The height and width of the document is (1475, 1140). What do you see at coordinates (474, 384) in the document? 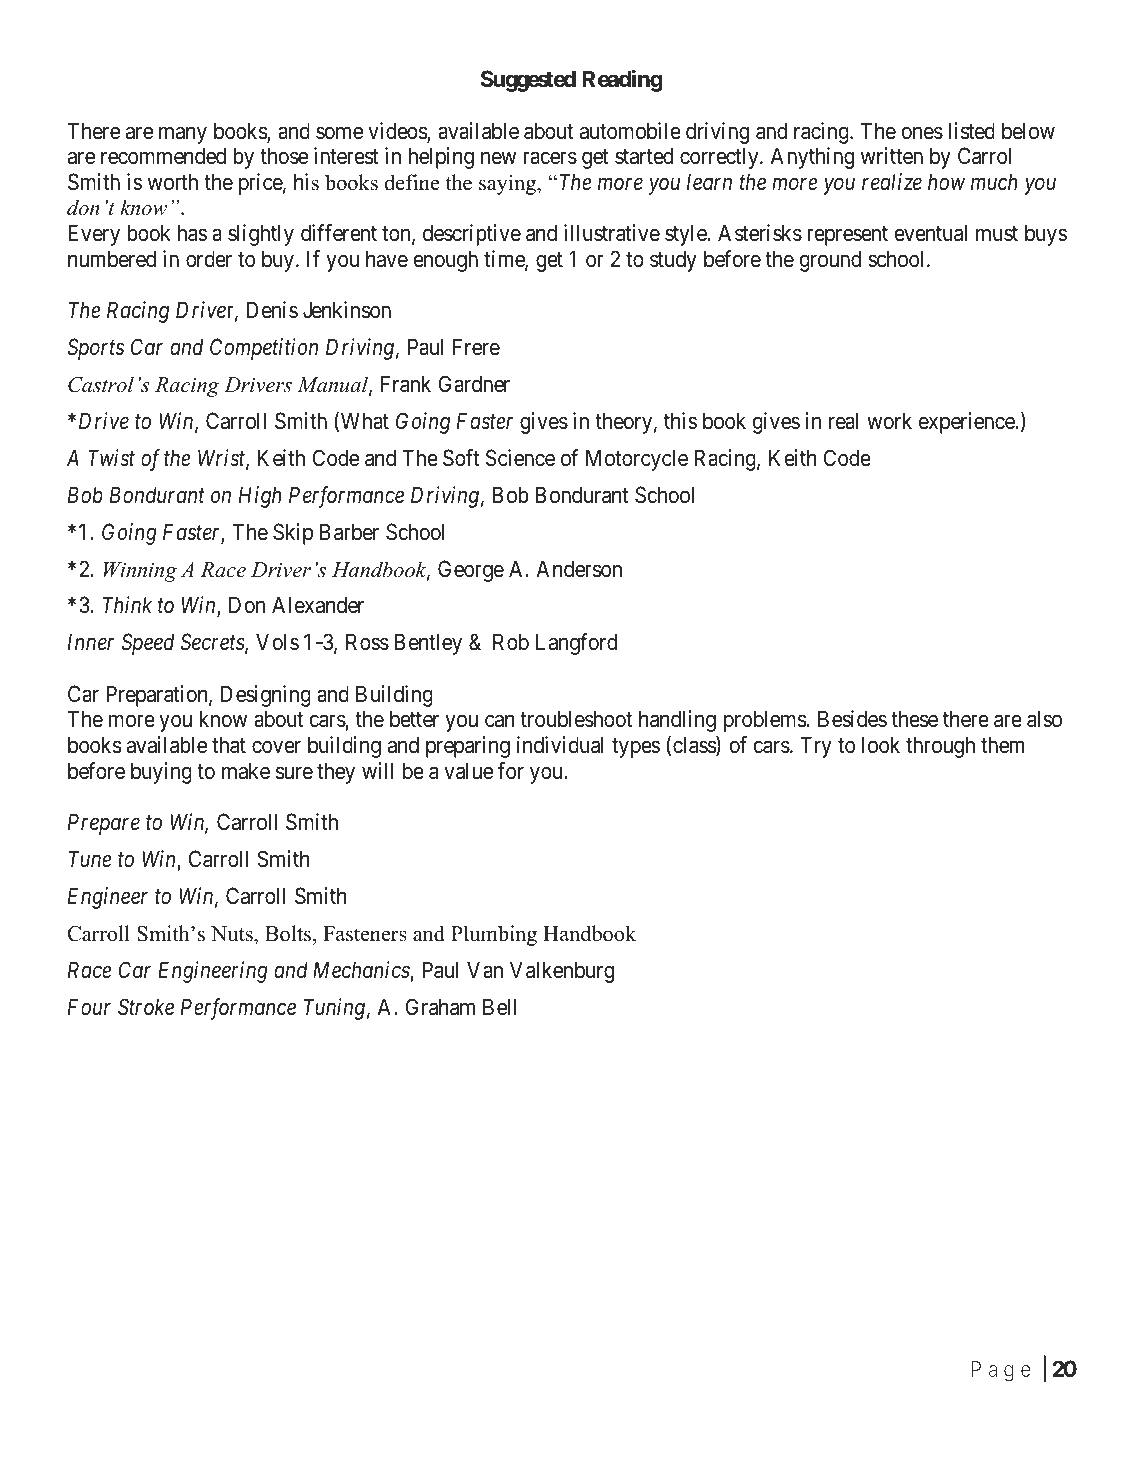
I see `Gardner` at bounding box center [474, 384].
